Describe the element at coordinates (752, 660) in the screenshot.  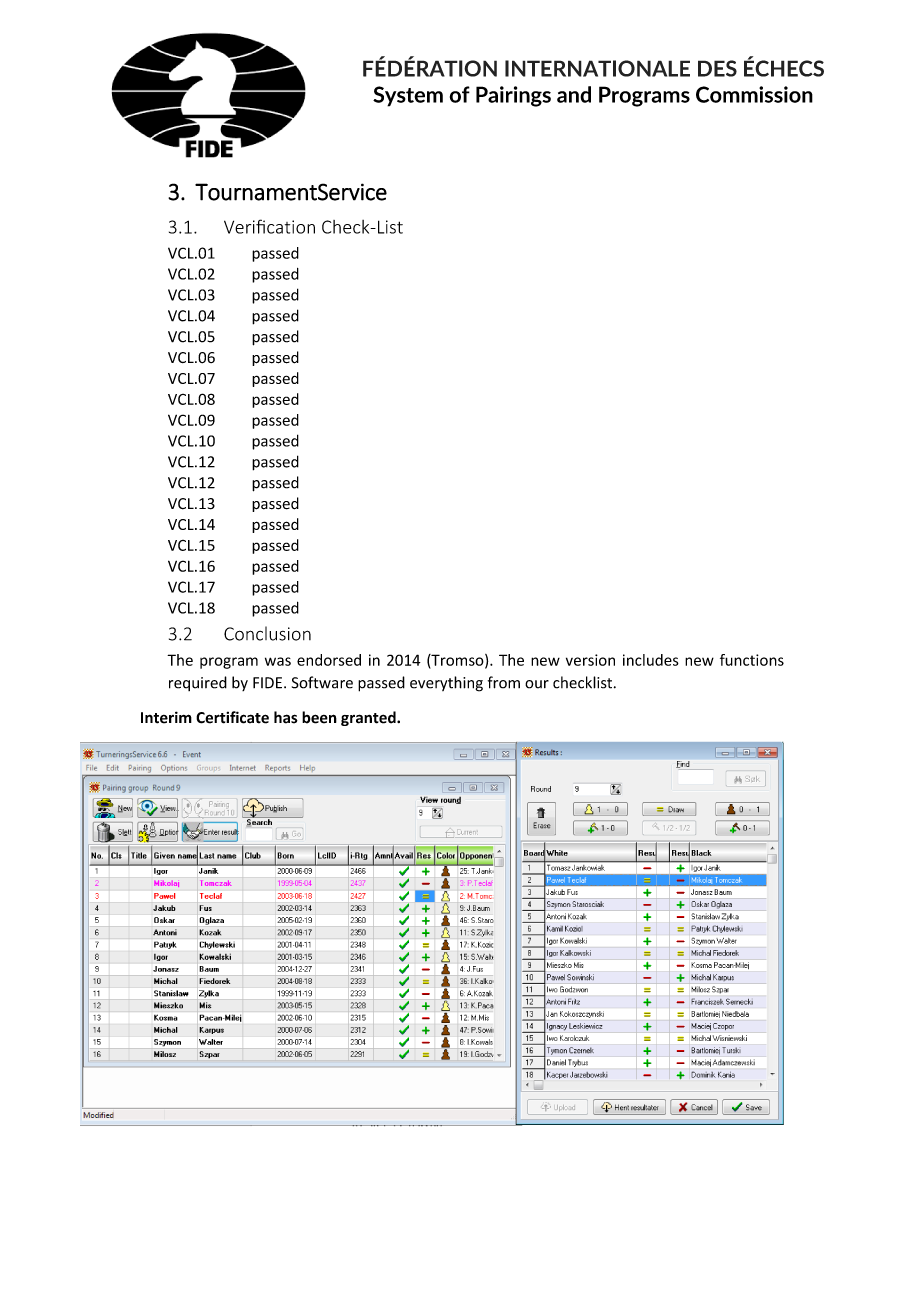
I see `functions` at that location.
